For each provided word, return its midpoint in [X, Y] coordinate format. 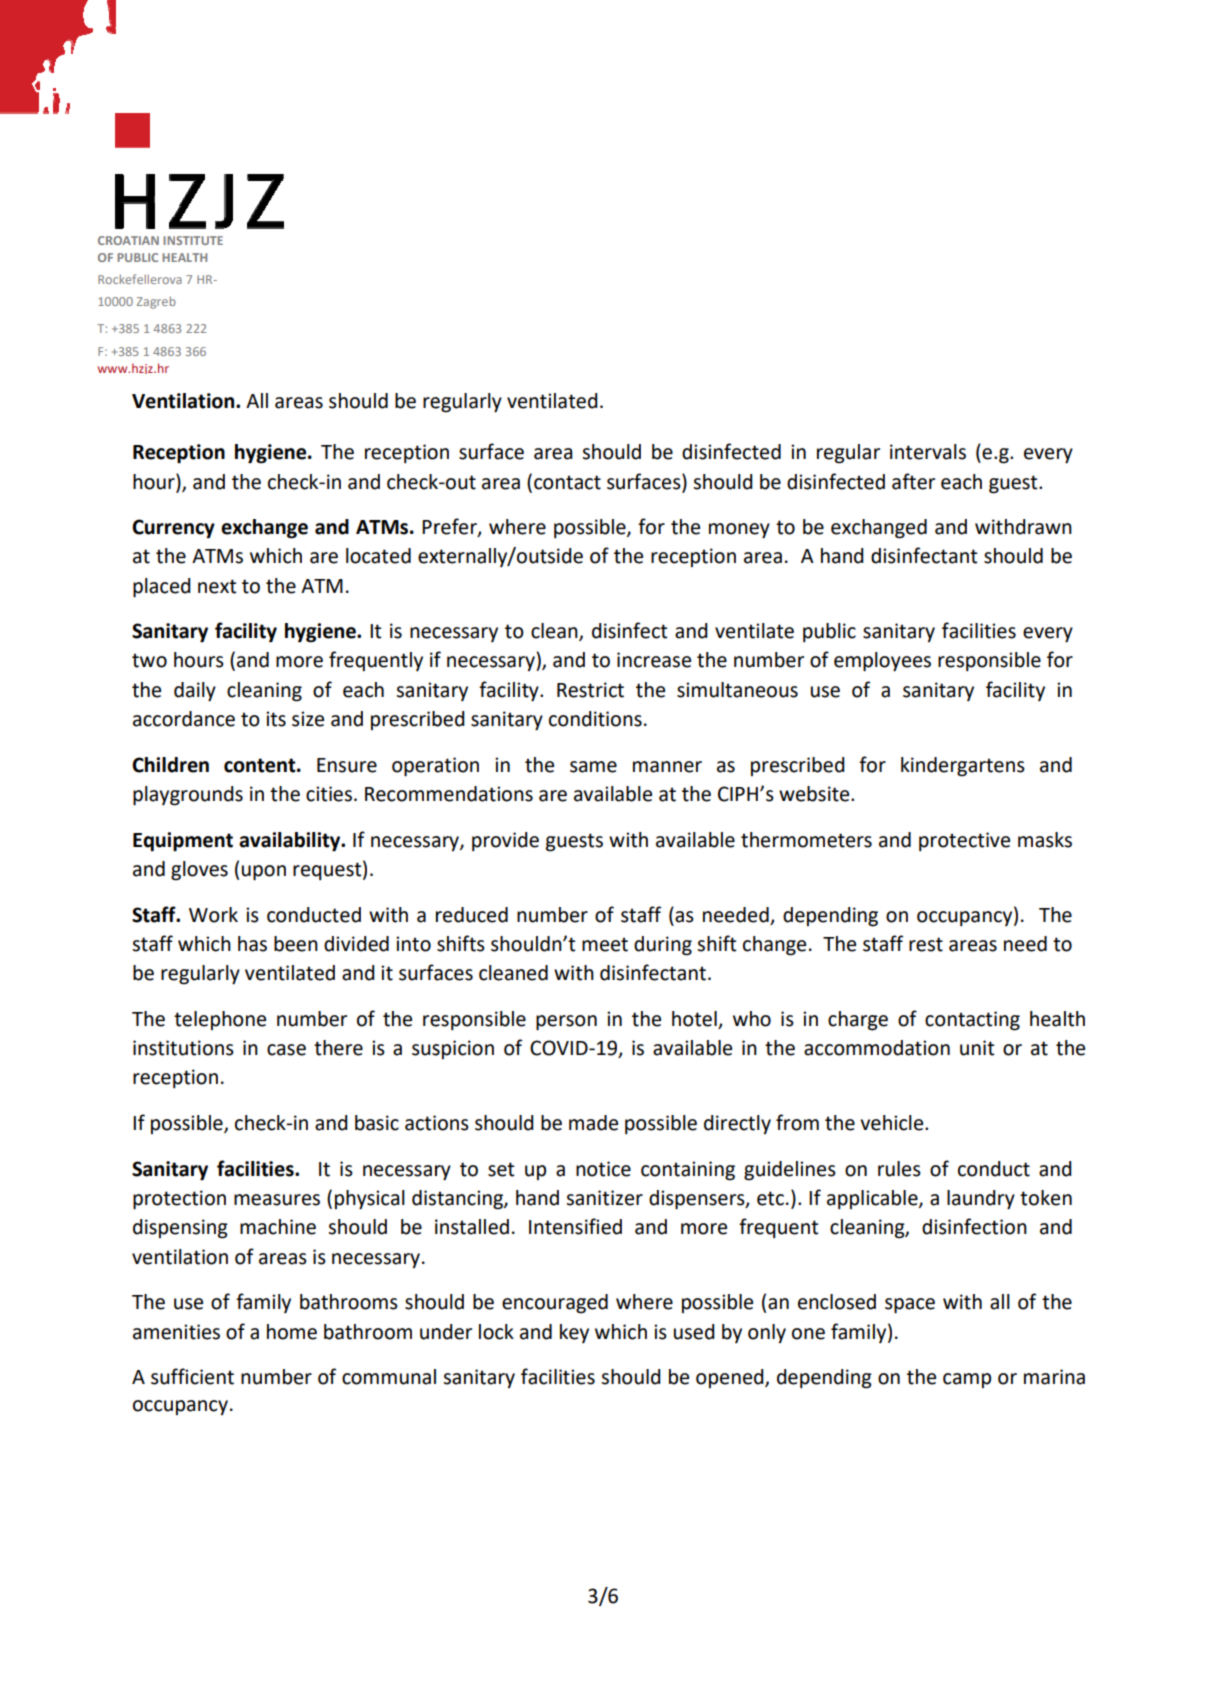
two [149, 660]
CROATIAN [128, 240]
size [308, 719]
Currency [173, 529]
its [276, 719]
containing [688, 1171]
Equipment [183, 842]
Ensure [347, 765]
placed [162, 588]
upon [264, 873]
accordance [184, 719]
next [217, 586]
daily [195, 692]
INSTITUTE [193, 240]
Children [170, 765]
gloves [199, 871]
